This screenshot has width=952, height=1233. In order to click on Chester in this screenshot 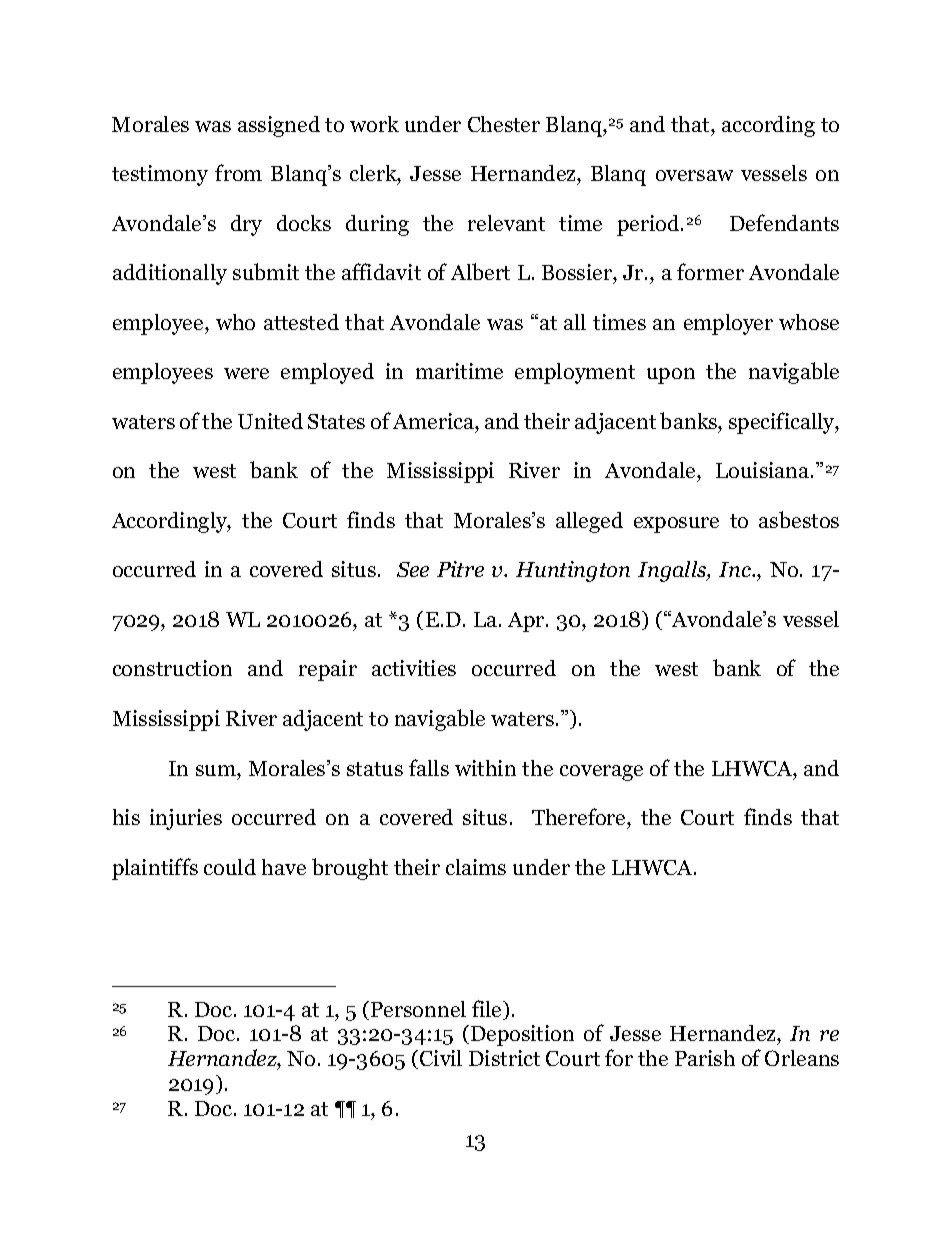, I will do `click(504, 124)`.
